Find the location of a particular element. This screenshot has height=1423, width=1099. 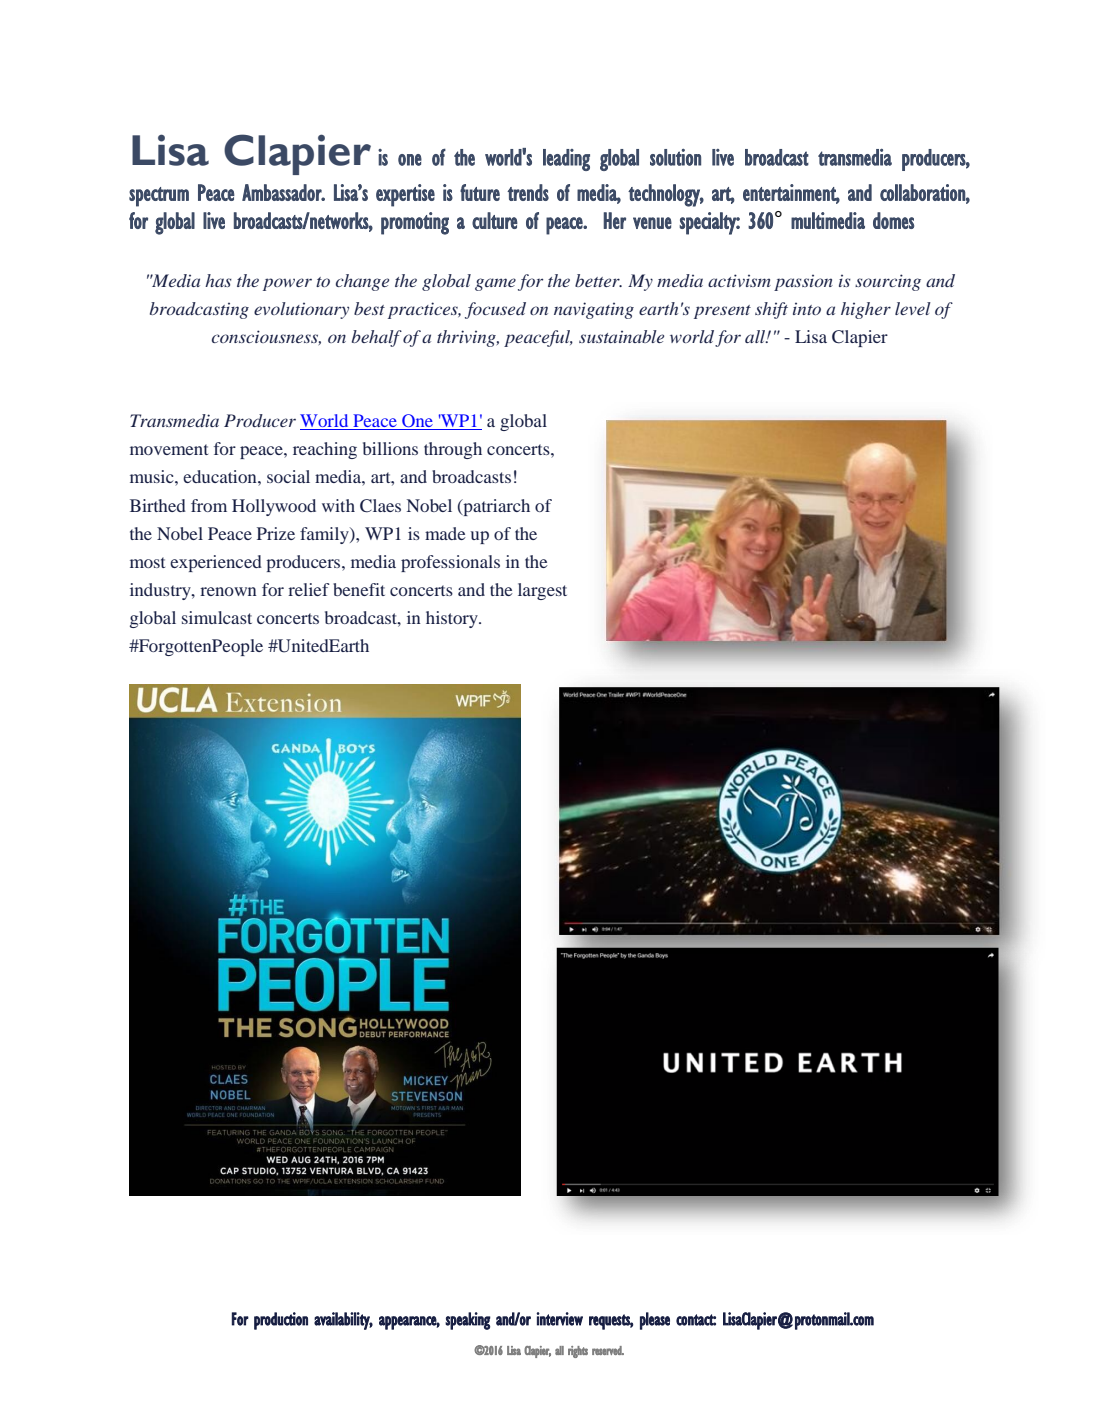

production is located at coordinates (281, 1321).
